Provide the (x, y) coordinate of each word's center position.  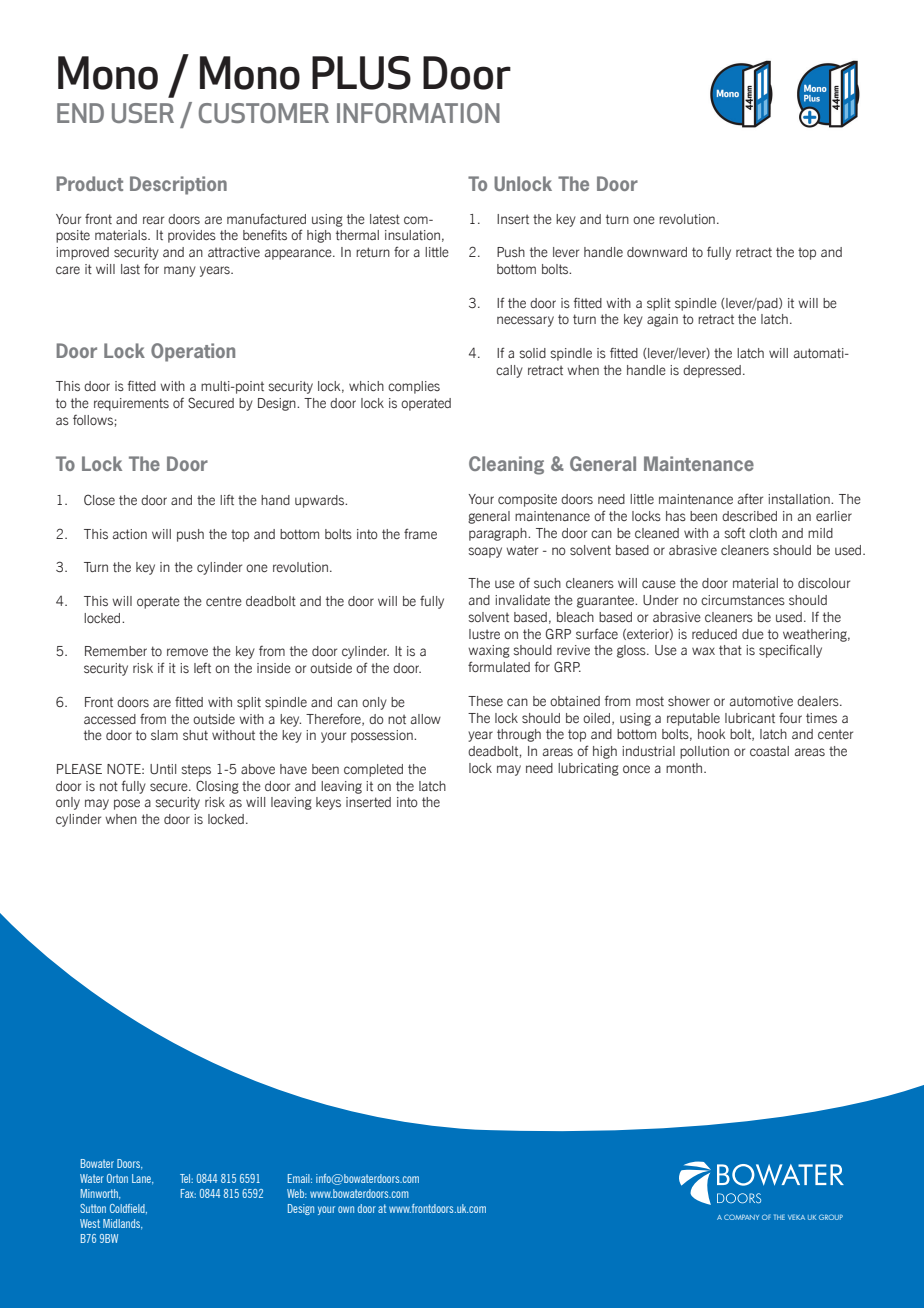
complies (414, 387)
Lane (142, 1179)
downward (657, 252)
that (730, 650)
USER (143, 113)
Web (297, 1193)
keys (328, 803)
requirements (131, 404)
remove (187, 652)
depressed (712, 371)
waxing (489, 651)
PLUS (361, 73)
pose (127, 804)
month (685, 768)
